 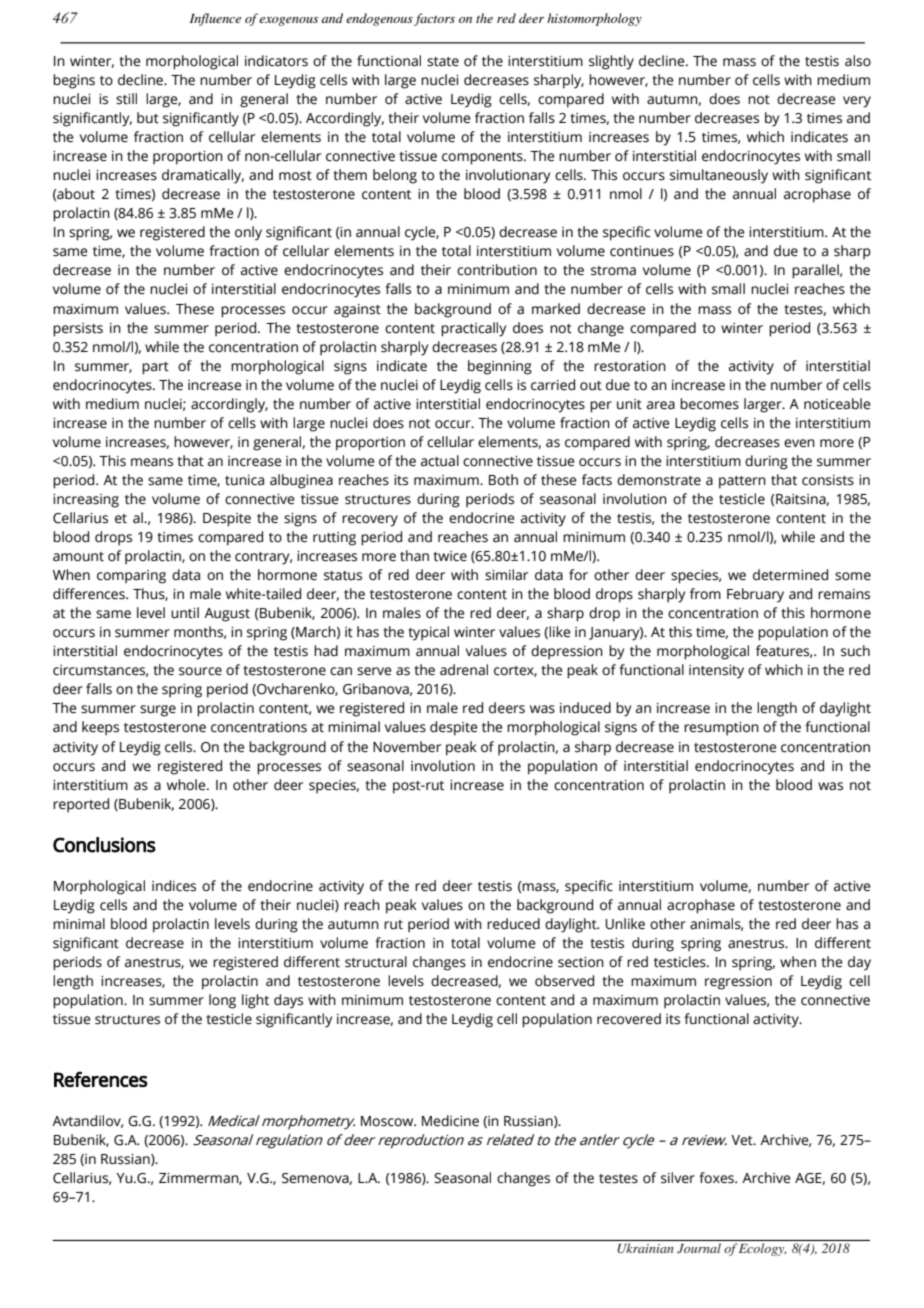 What do you see at coordinates (407, 747) in the image?
I see `November` at bounding box center [407, 747].
